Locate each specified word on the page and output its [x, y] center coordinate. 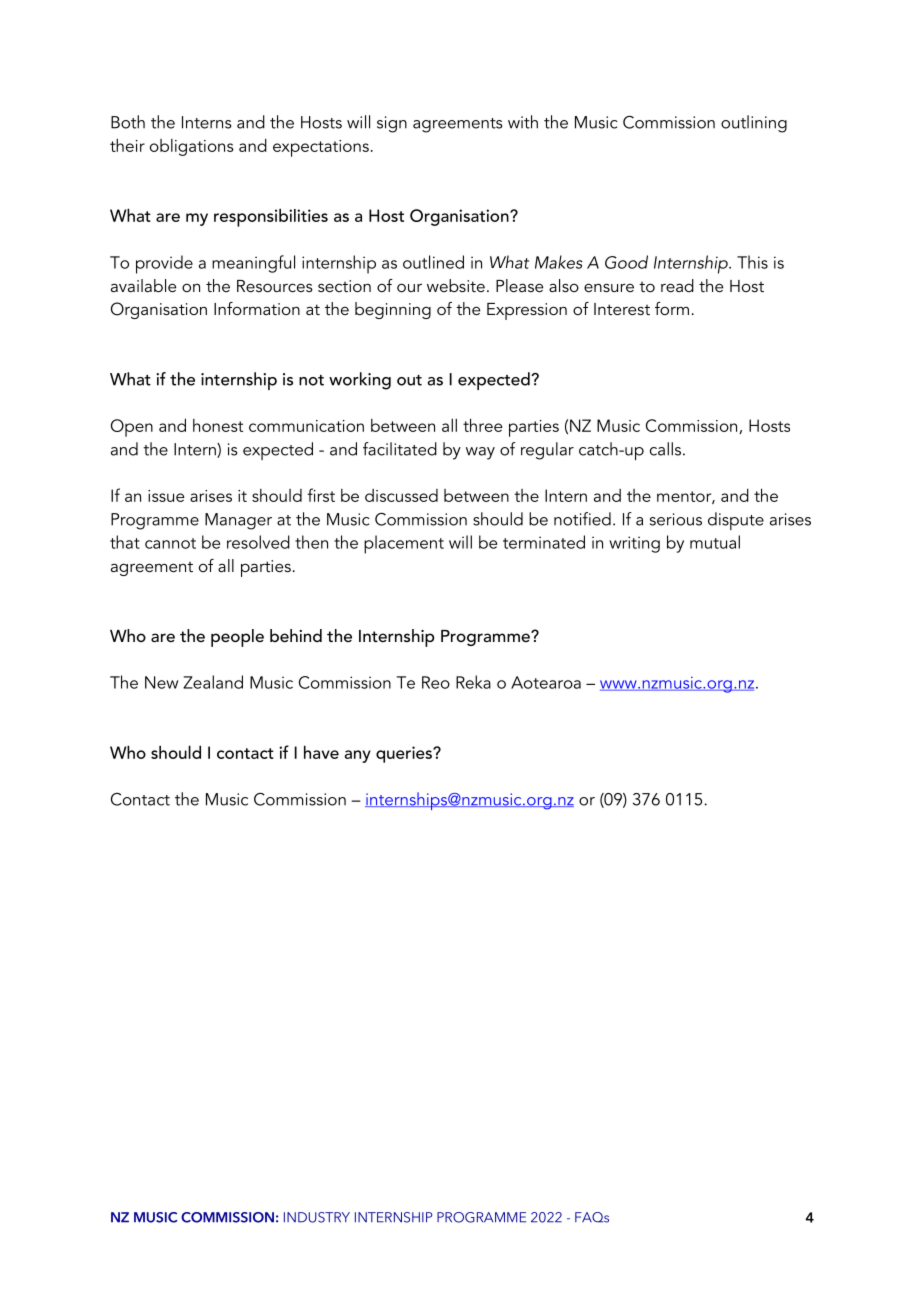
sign [392, 124]
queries [405, 754]
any [357, 756]
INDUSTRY [317, 1217]
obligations [192, 147]
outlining [754, 124]
